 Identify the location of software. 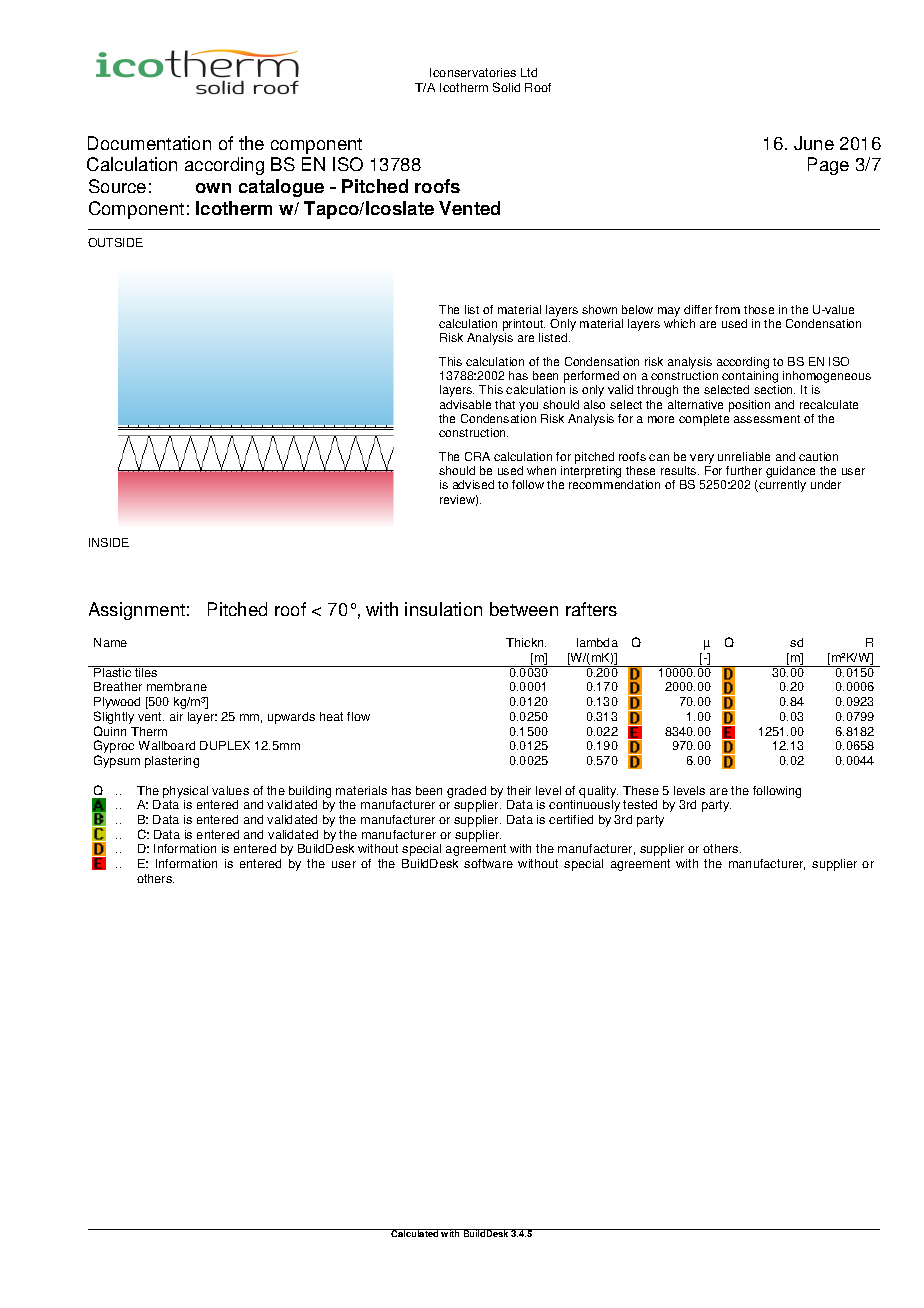
(488, 863).
